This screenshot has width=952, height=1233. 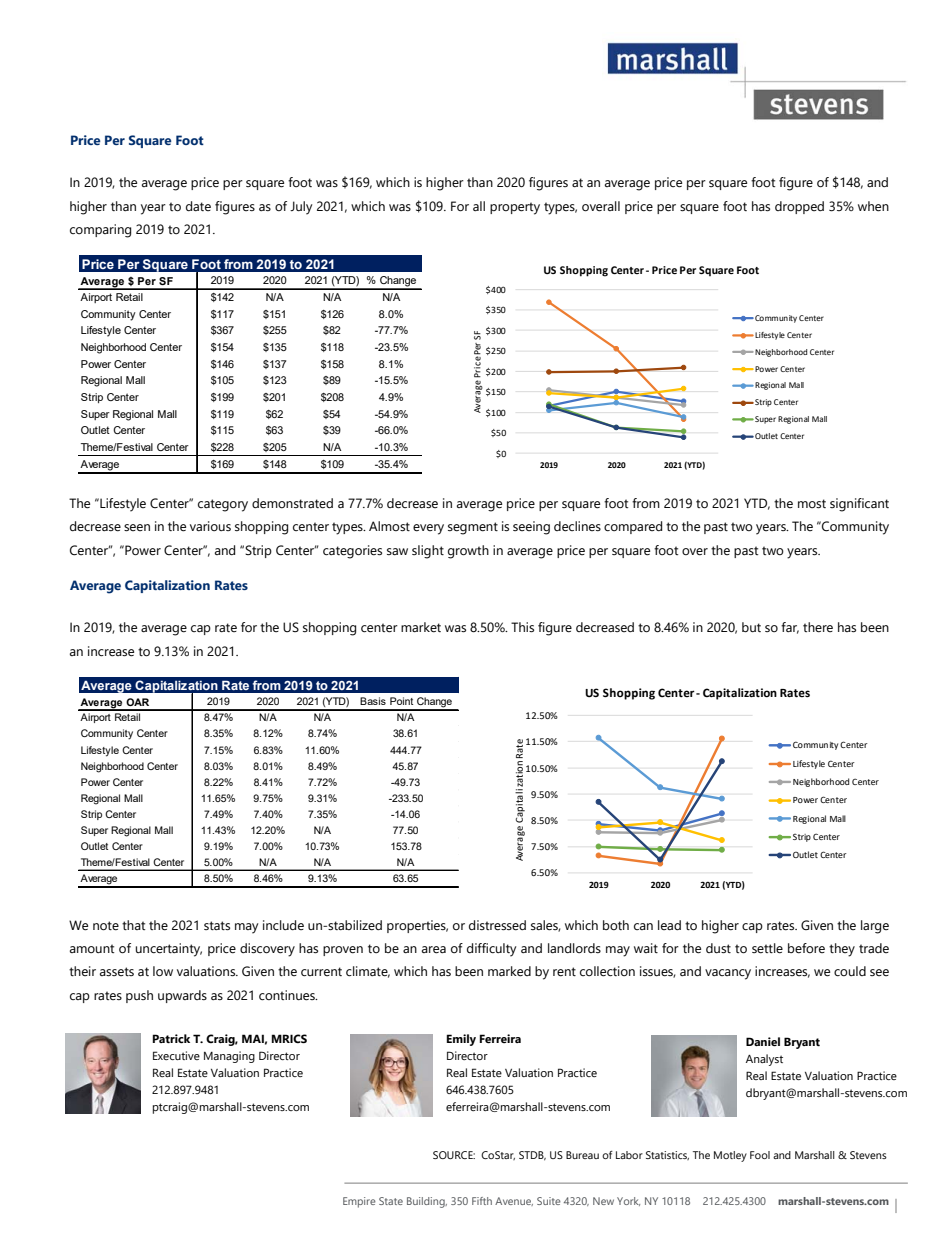 What do you see at coordinates (515, 208) in the screenshot?
I see `property` at bounding box center [515, 208].
